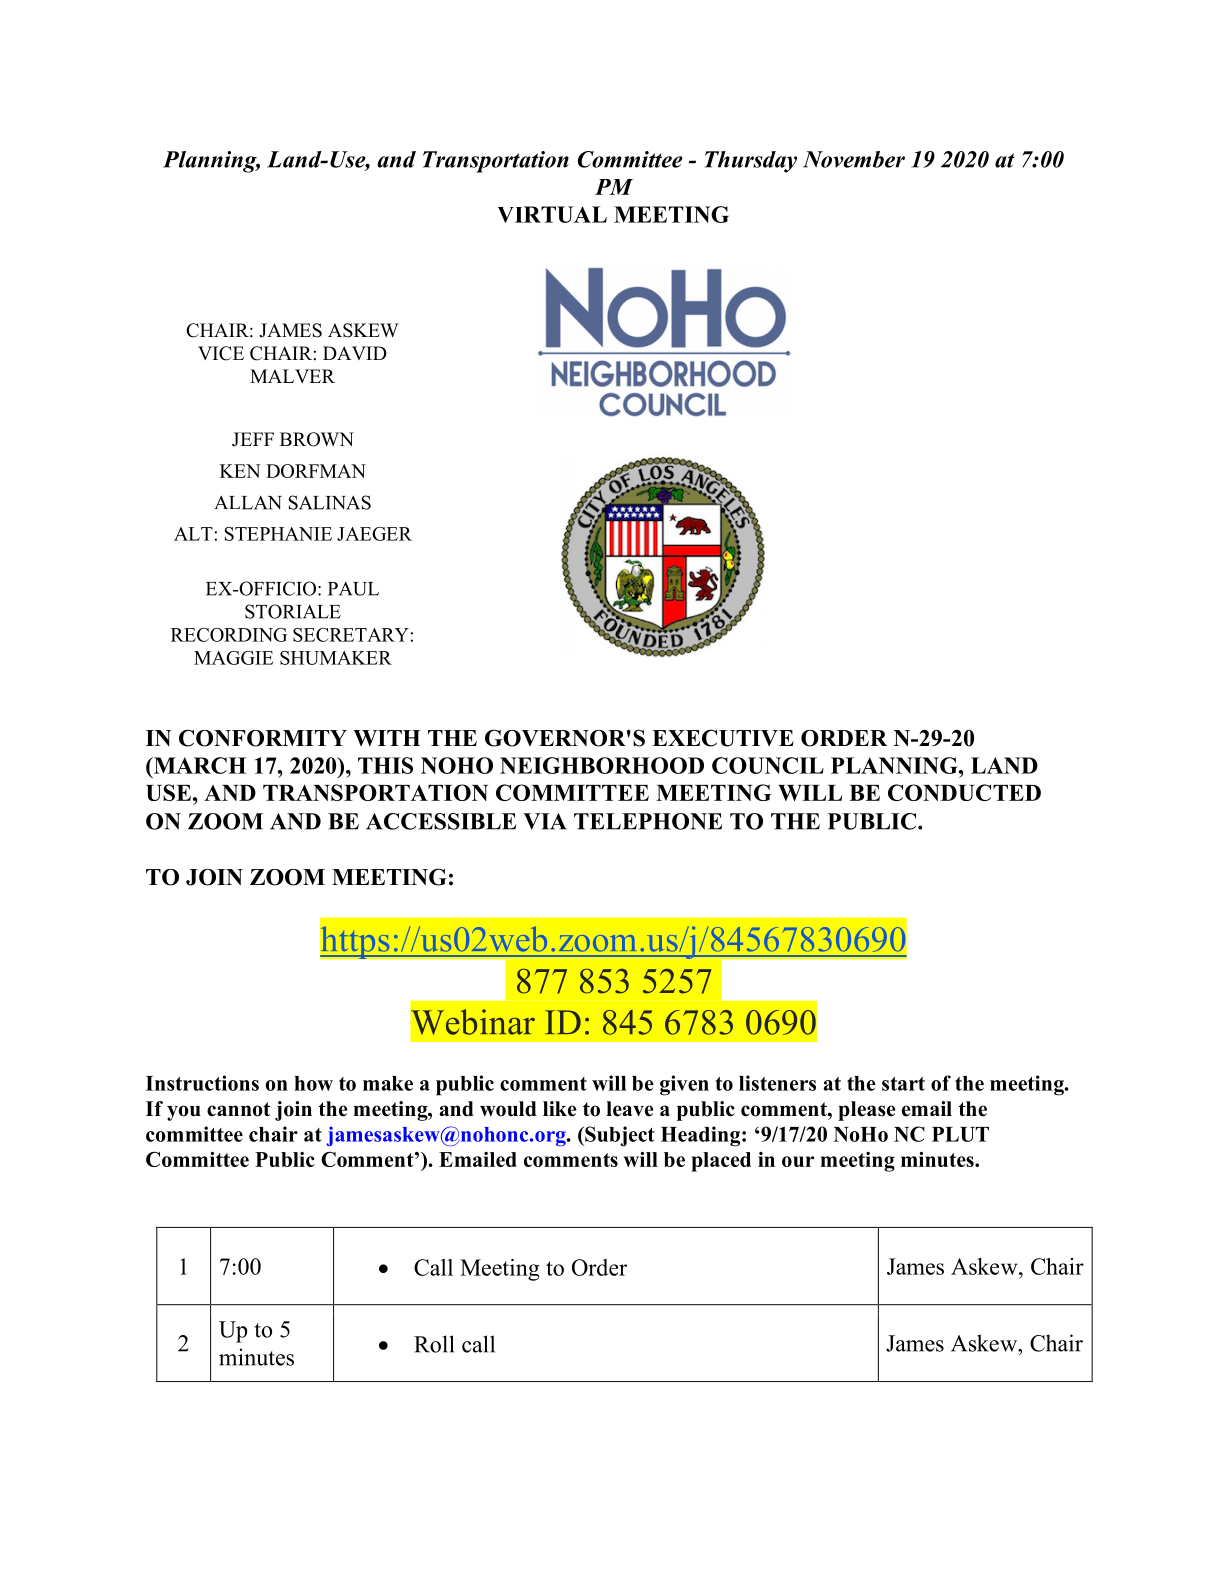 The height and width of the screenshot is (1585, 1225). What do you see at coordinates (263, 738) in the screenshot?
I see `CONFORMITY` at bounding box center [263, 738].
